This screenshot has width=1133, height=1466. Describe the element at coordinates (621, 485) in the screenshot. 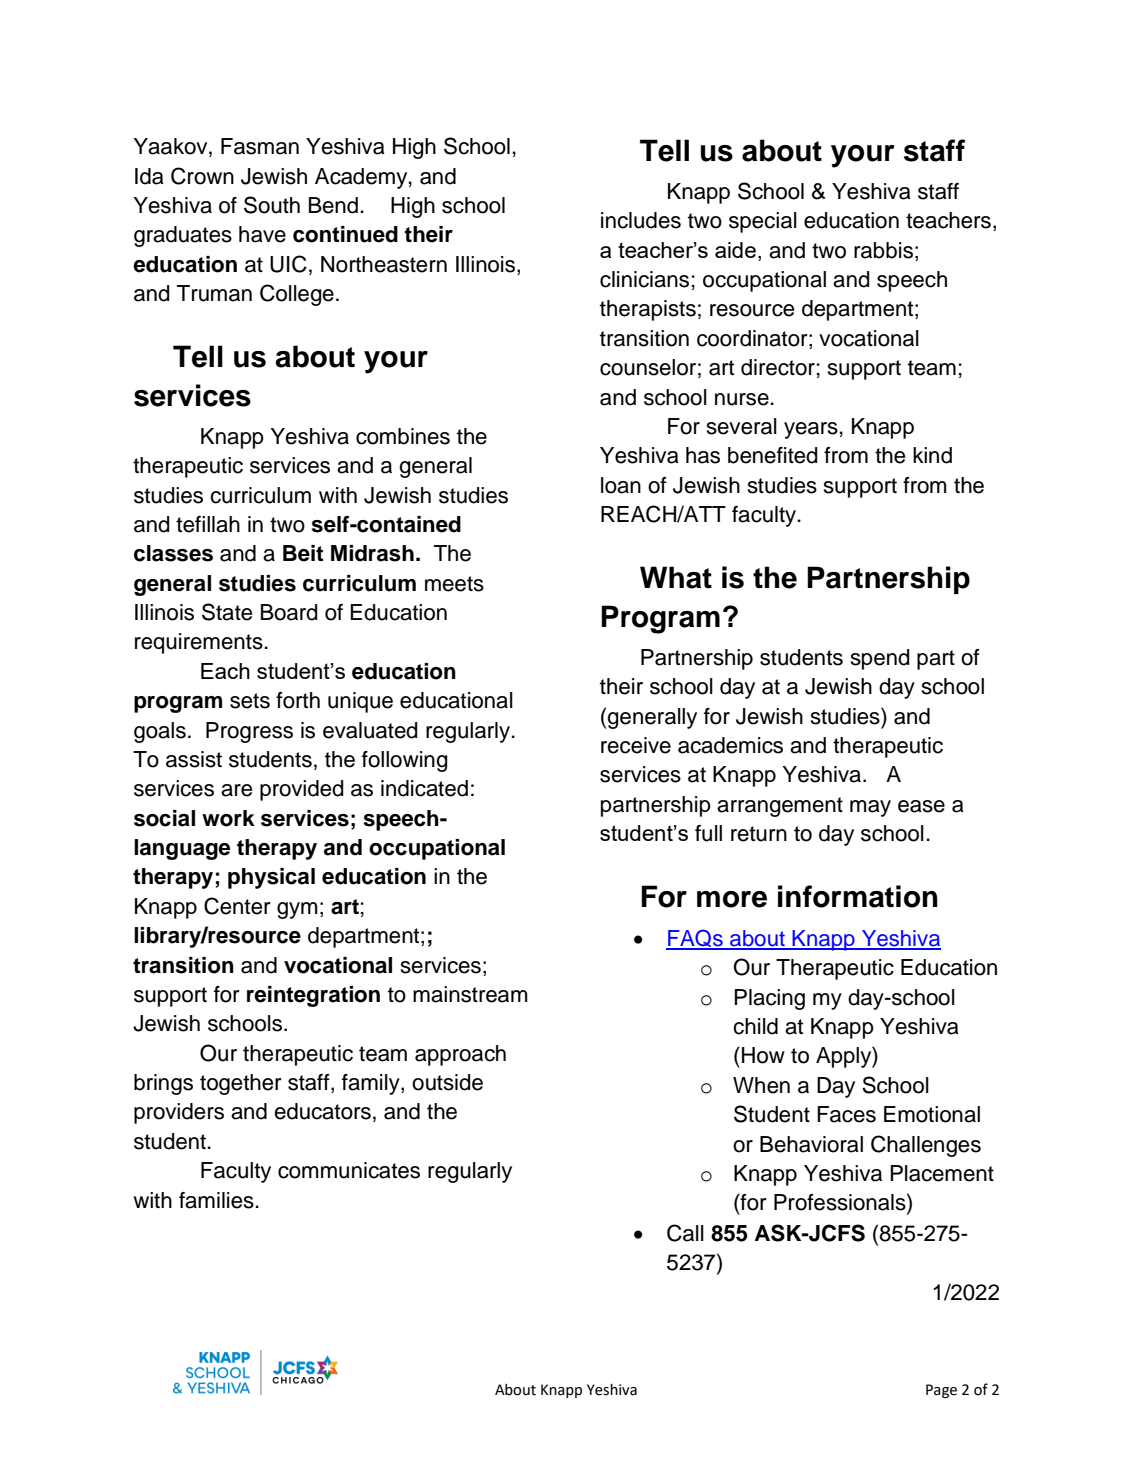

I see `loan` at that location.
